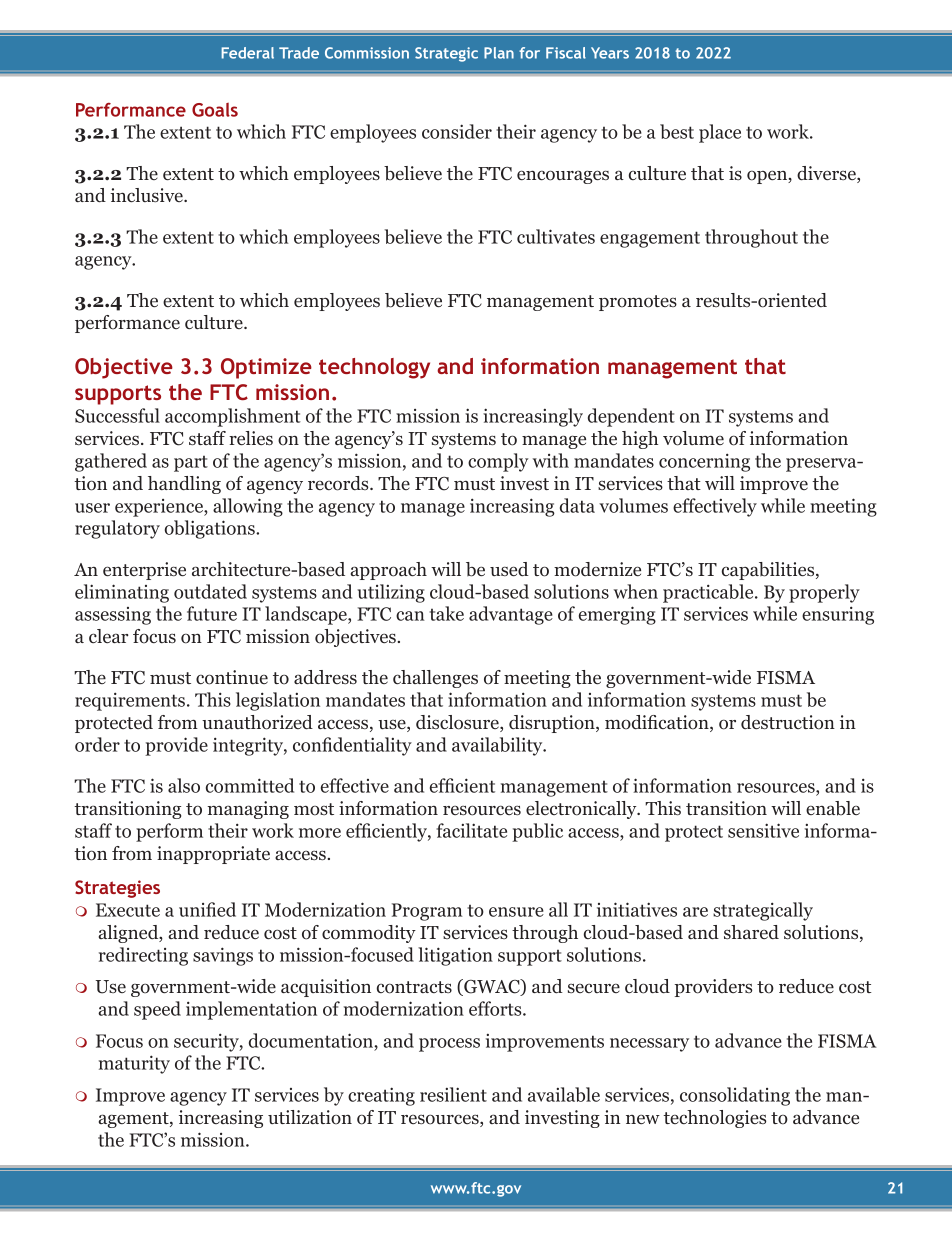 This document has height=1233, width=952. What do you see at coordinates (212, 613) in the document?
I see `future` at bounding box center [212, 613].
